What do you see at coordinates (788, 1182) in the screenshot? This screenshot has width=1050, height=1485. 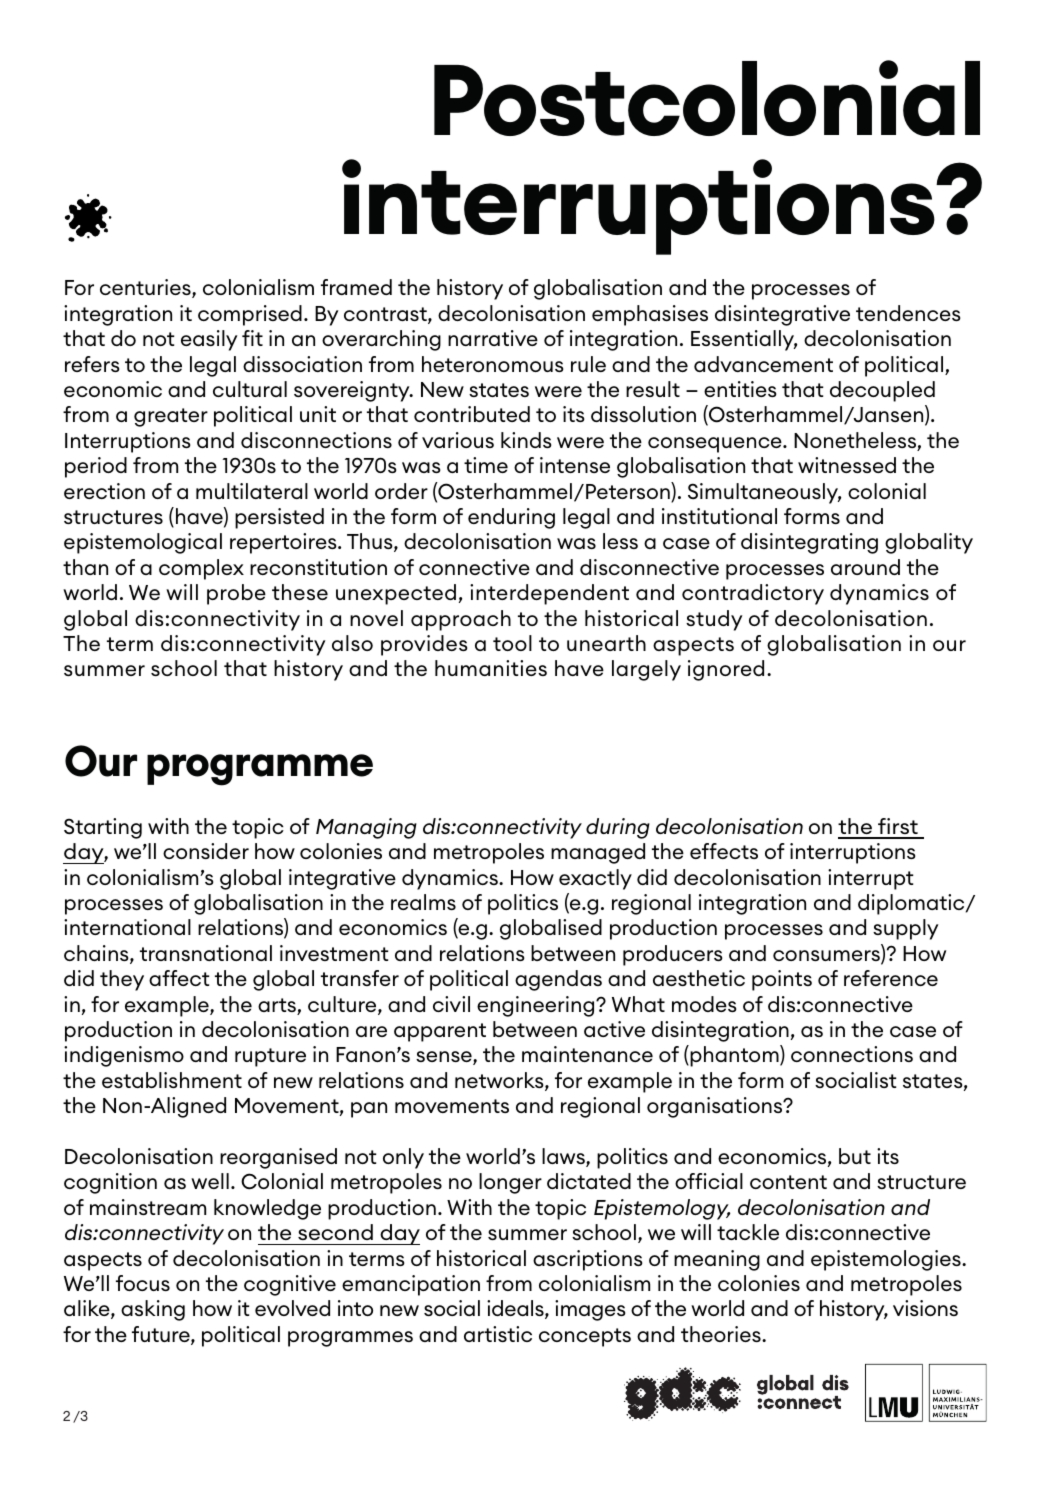 I see `content` at bounding box center [788, 1182].
